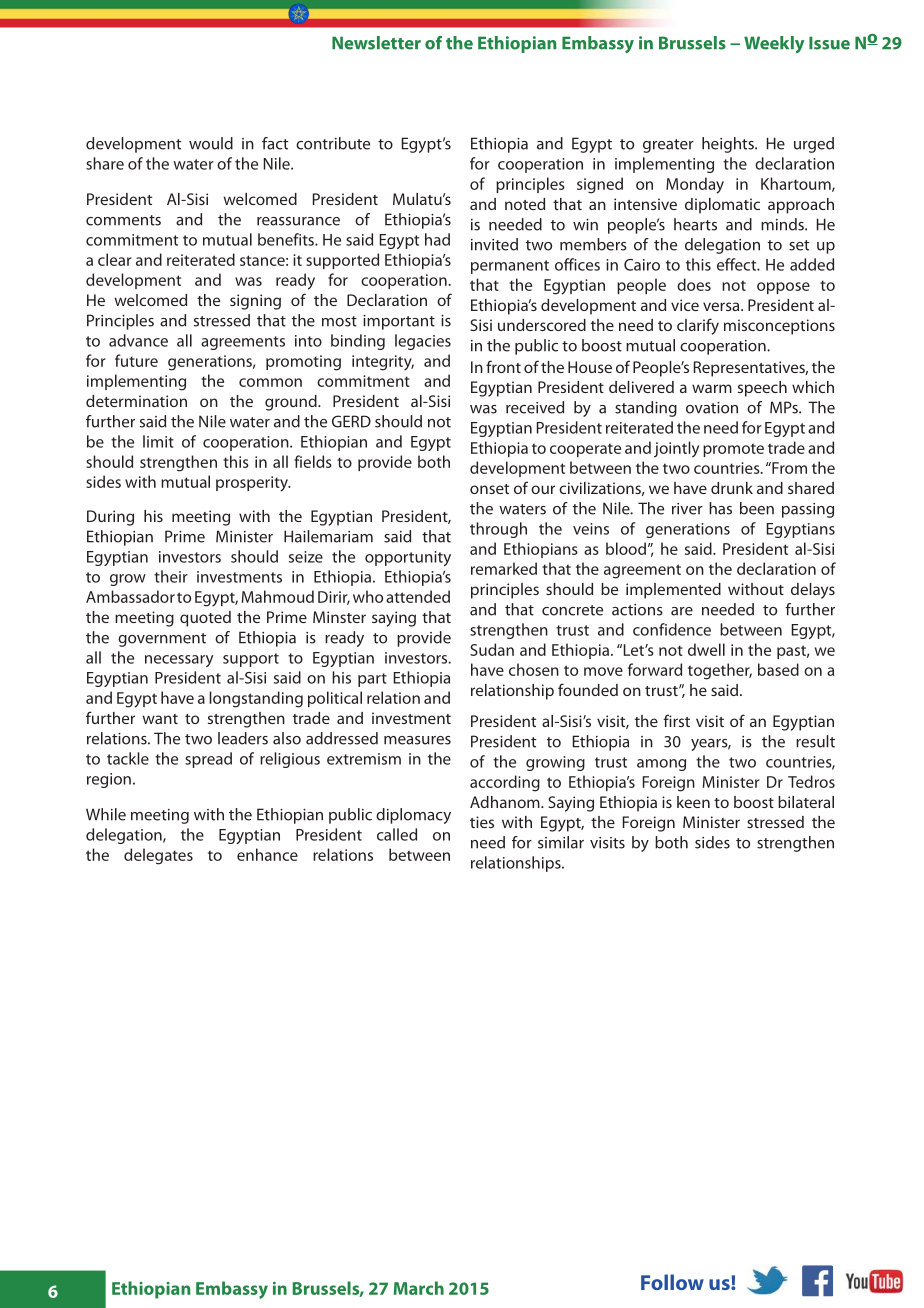 The width and height of the screenshot is (924, 1308). Describe the element at coordinates (693, 802) in the screenshot. I see `keen` at that location.
